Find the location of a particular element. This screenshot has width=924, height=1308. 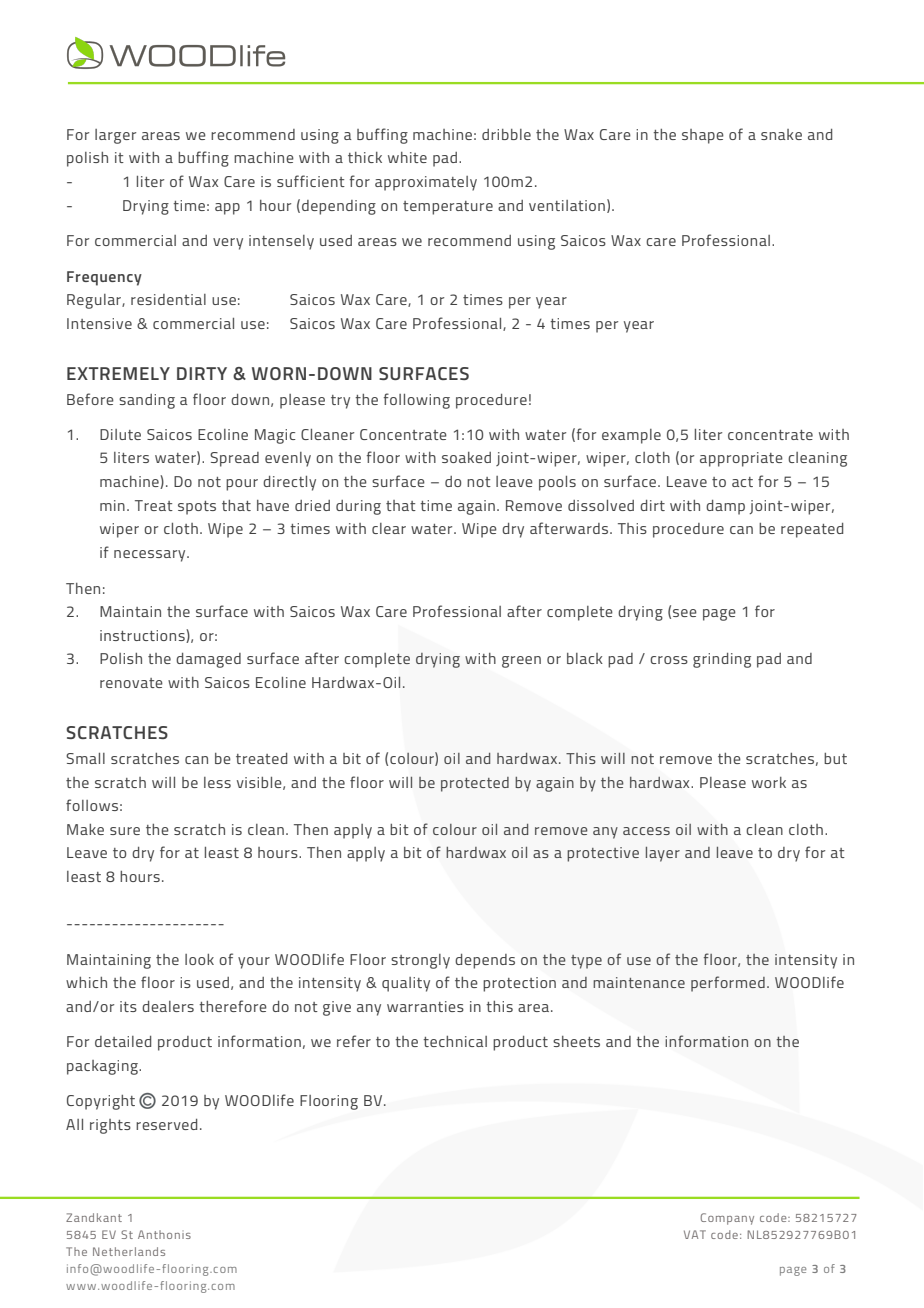

grinding is located at coordinates (722, 660).
